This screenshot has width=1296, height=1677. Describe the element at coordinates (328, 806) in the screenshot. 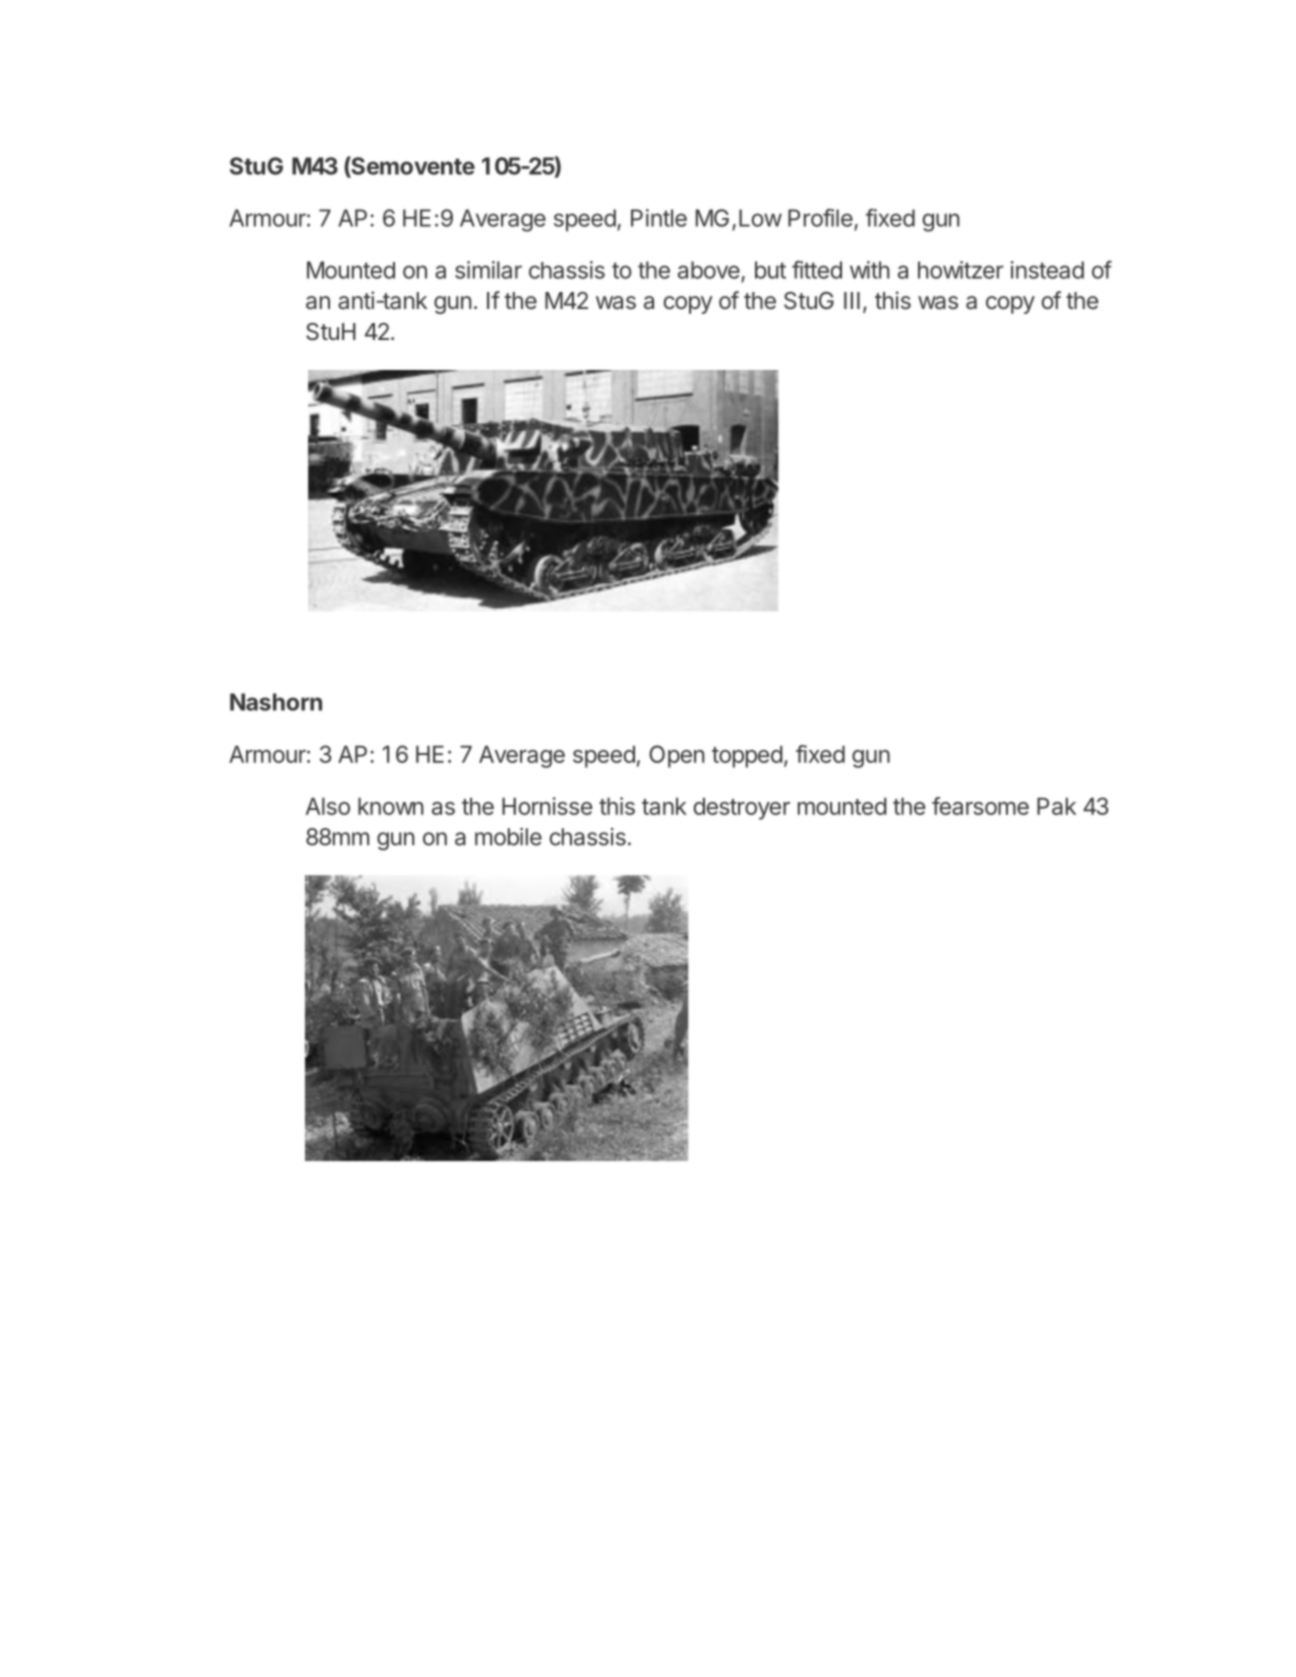

I see `Also` at that location.
